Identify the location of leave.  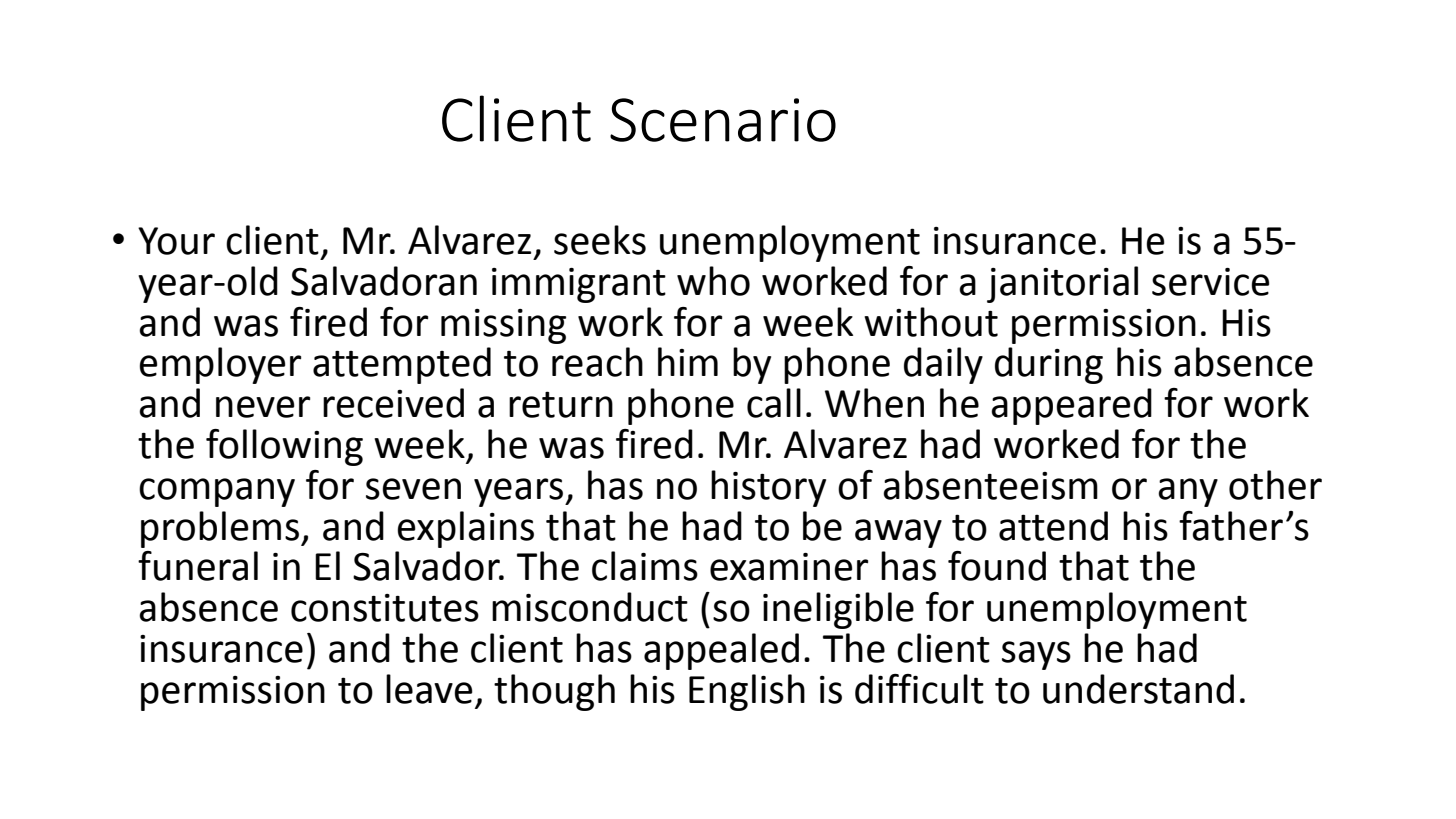
(429, 689).
